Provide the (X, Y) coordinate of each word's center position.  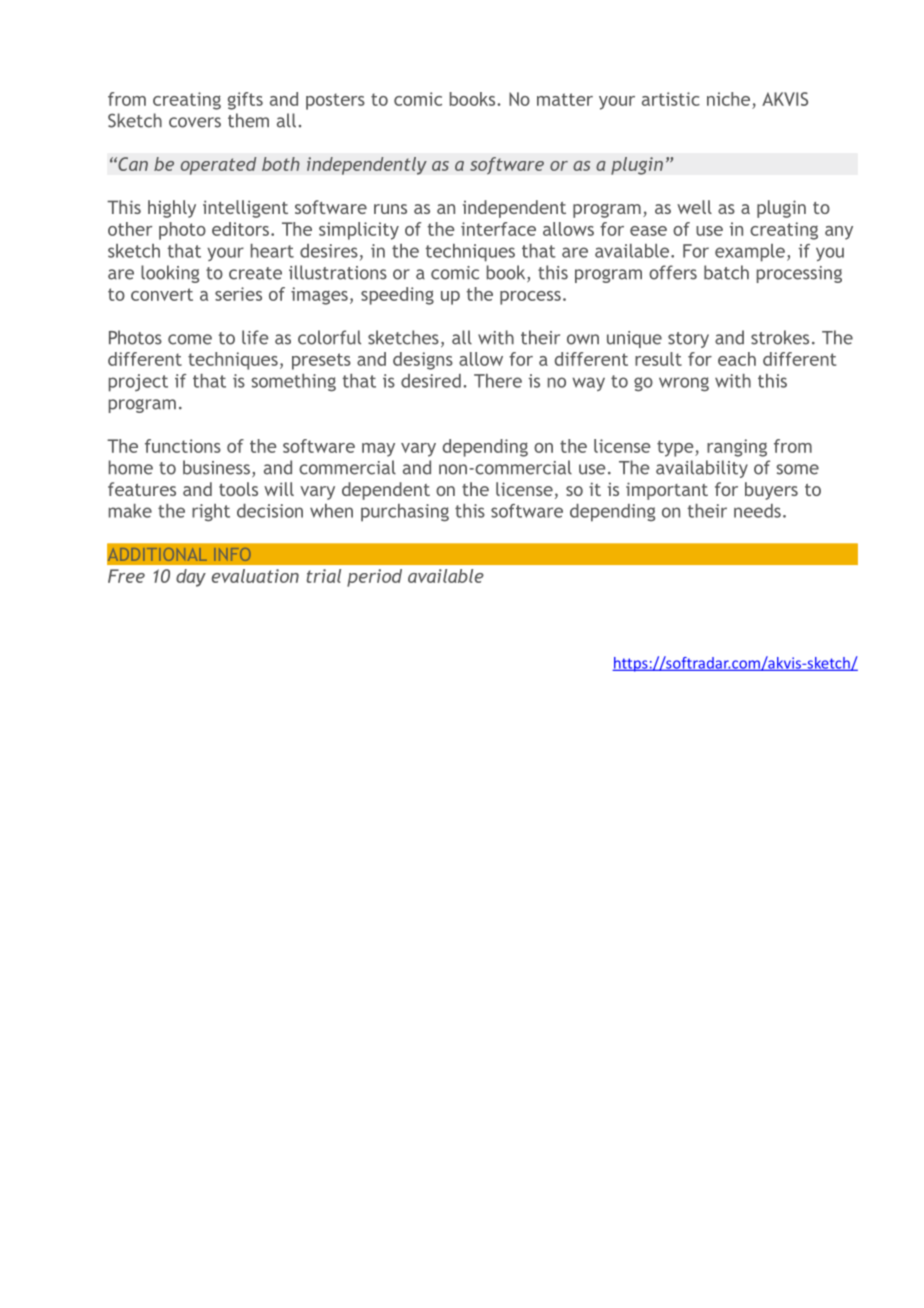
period (374, 578)
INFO (232, 554)
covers (195, 122)
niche (728, 99)
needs (757, 511)
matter (565, 99)
